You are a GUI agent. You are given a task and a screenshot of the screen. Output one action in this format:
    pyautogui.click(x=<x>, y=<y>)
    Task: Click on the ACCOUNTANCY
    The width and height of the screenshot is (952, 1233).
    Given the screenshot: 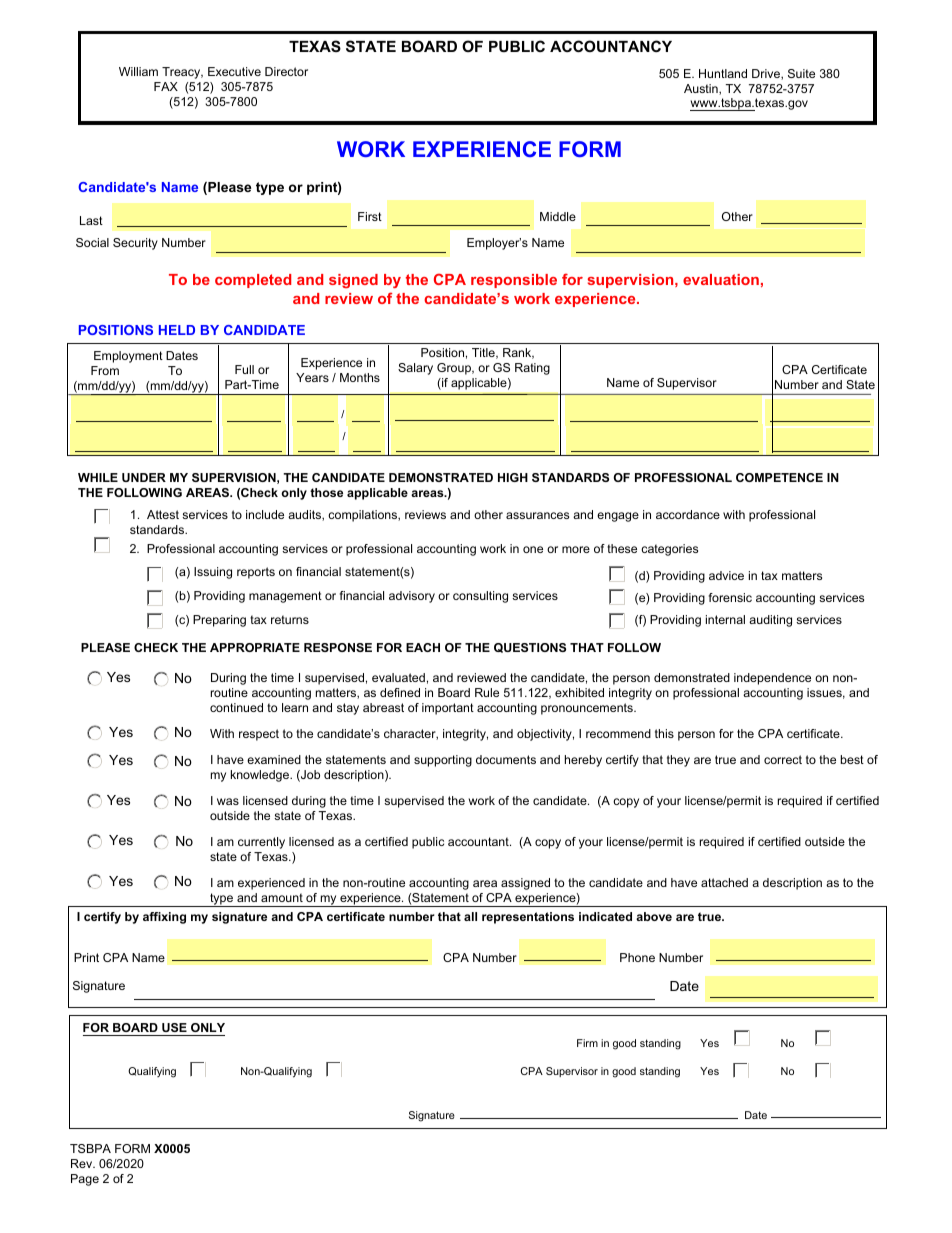 What is the action you would take?
    pyautogui.click(x=611, y=46)
